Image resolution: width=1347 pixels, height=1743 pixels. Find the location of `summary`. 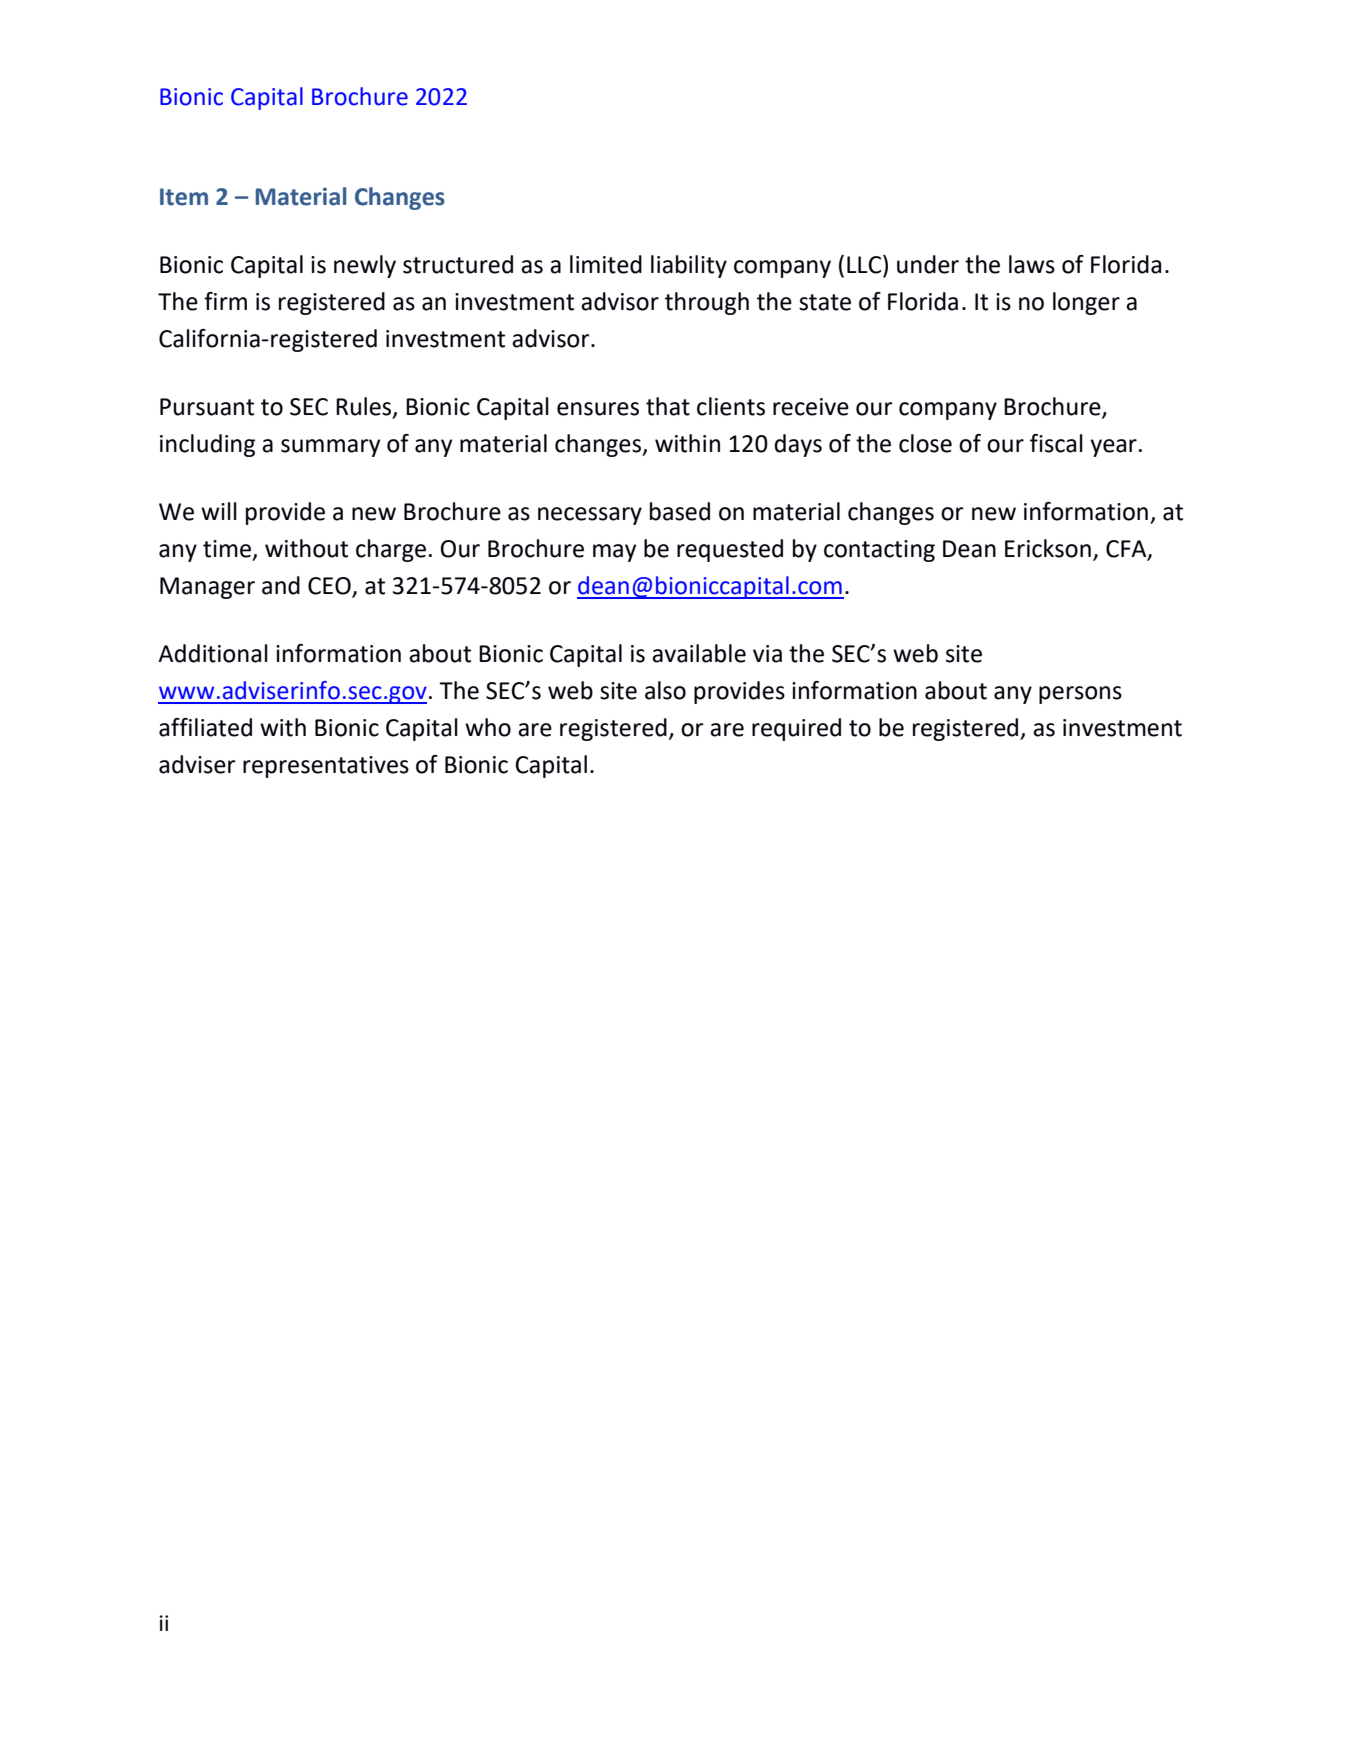

summary is located at coordinates (330, 448).
